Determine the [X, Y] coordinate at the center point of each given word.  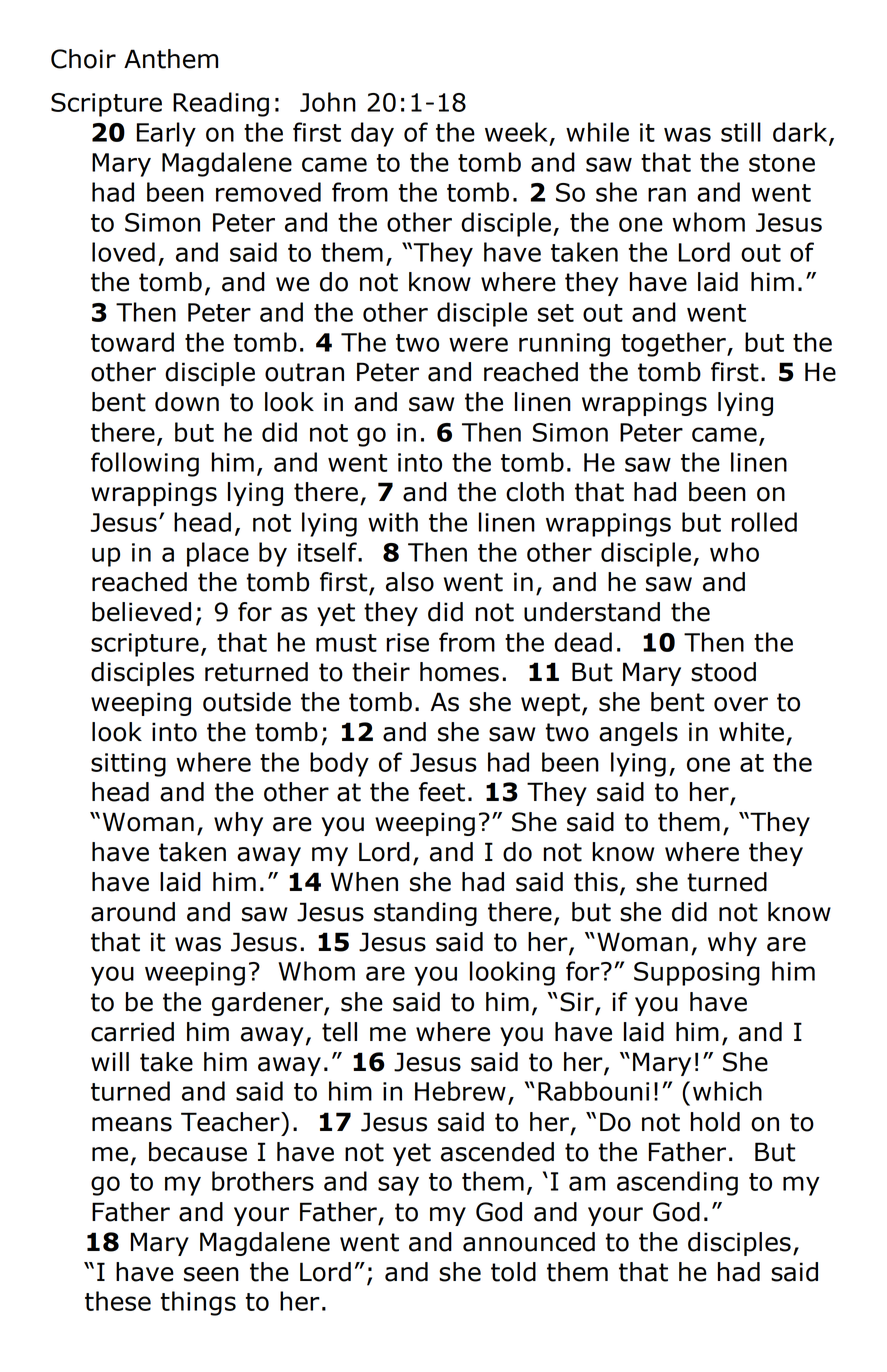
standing [425, 914]
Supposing [697, 974]
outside [247, 702]
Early [166, 134]
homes [459, 672]
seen [211, 1274]
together [674, 344]
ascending [677, 1183]
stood [723, 672]
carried [132, 1032]
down [187, 402]
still [741, 132]
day [372, 134]
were [478, 344]
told [513, 1272]
